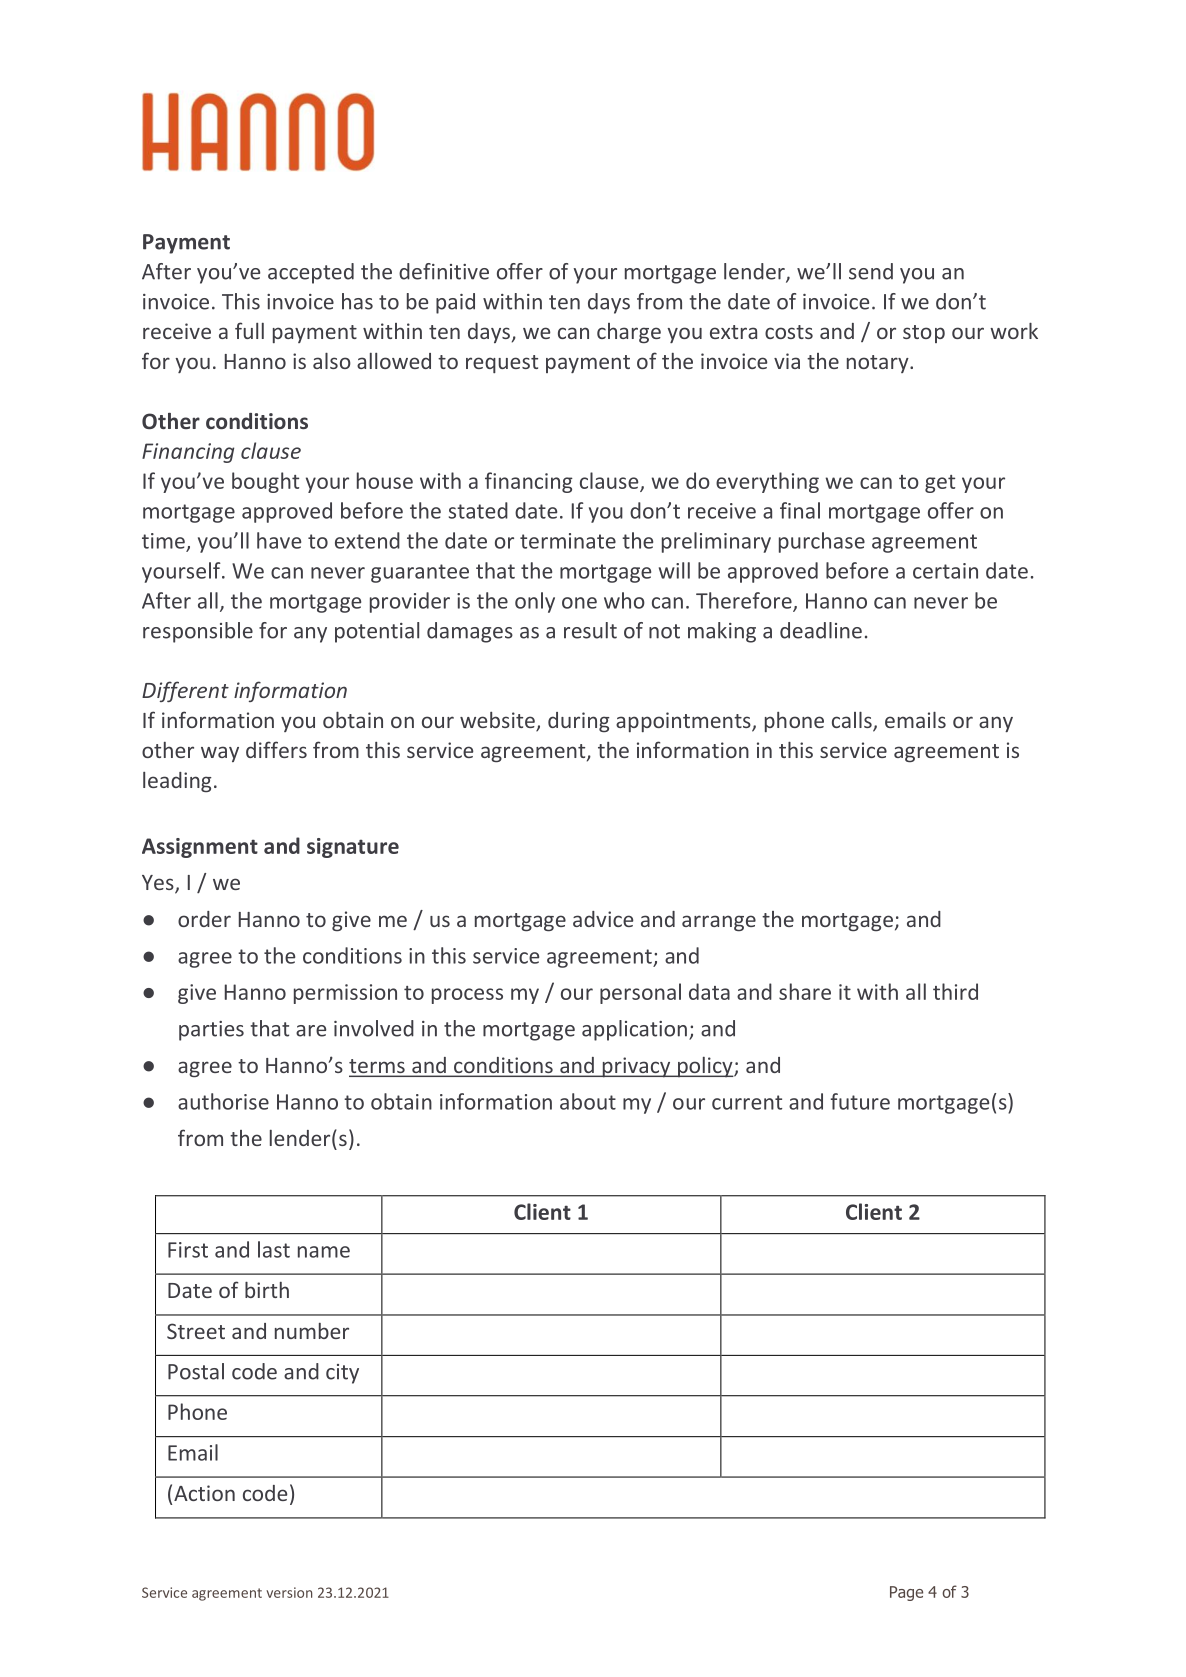 This screenshot has width=1186, height=1677. I want to click on future, so click(860, 1101).
